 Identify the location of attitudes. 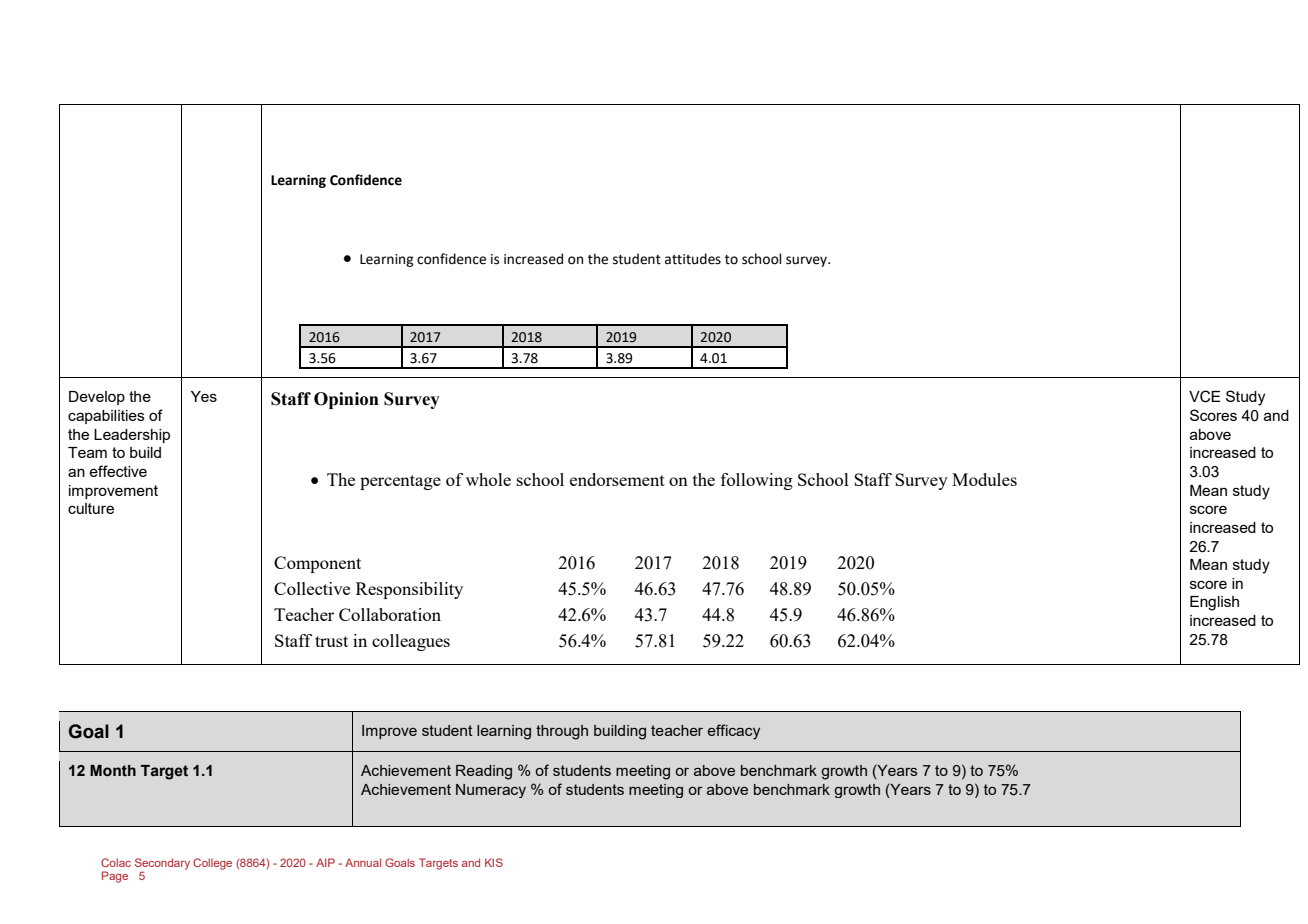
(693, 259).
